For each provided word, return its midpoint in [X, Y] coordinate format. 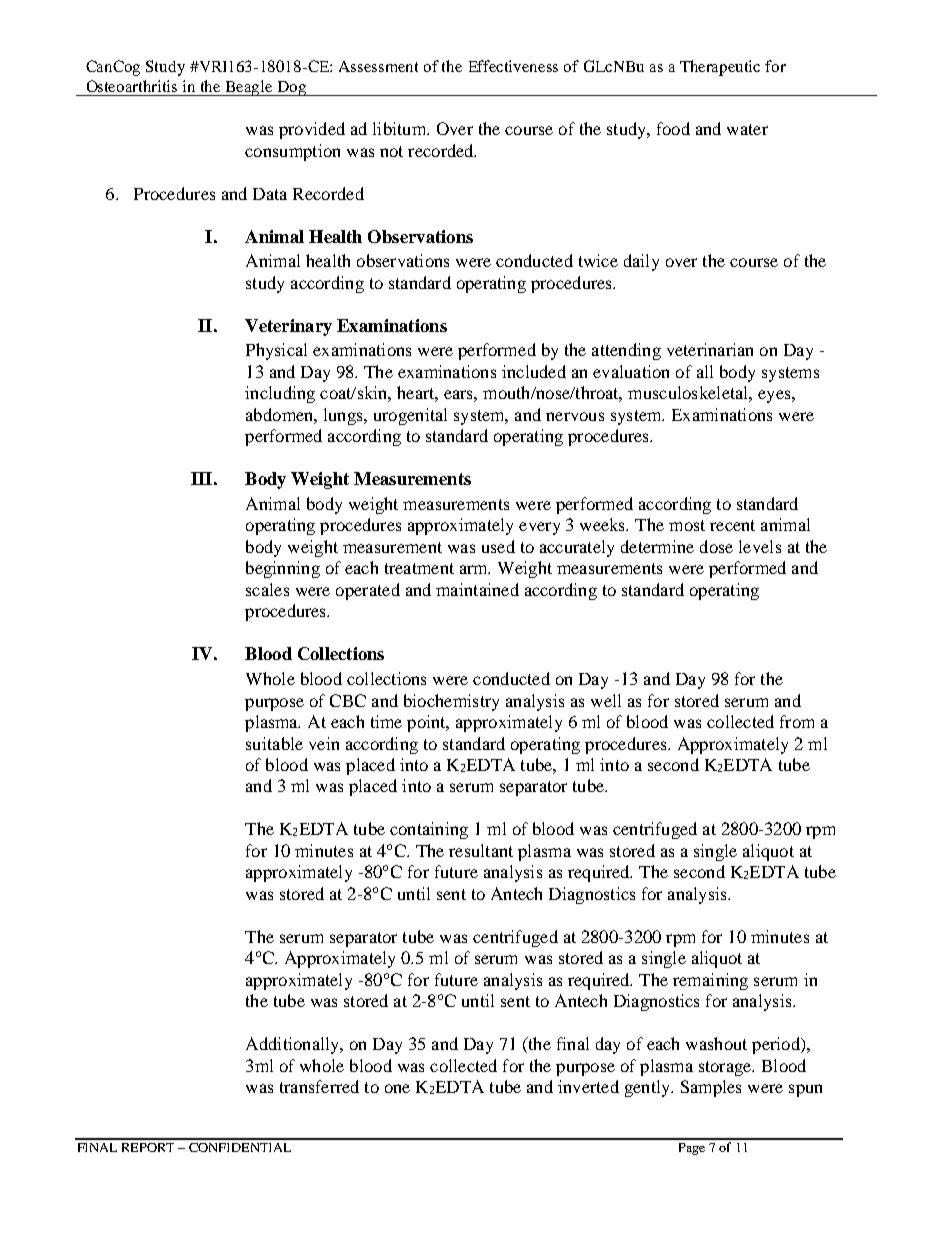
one [397, 1088]
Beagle [249, 88]
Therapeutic [720, 68]
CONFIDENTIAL [240, 1147]
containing [429, 830]
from [797, 721]
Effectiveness [513, 66]
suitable [274, 743]
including [280, 394]
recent [732, 525]
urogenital [410, 416]
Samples [711, 1088]
